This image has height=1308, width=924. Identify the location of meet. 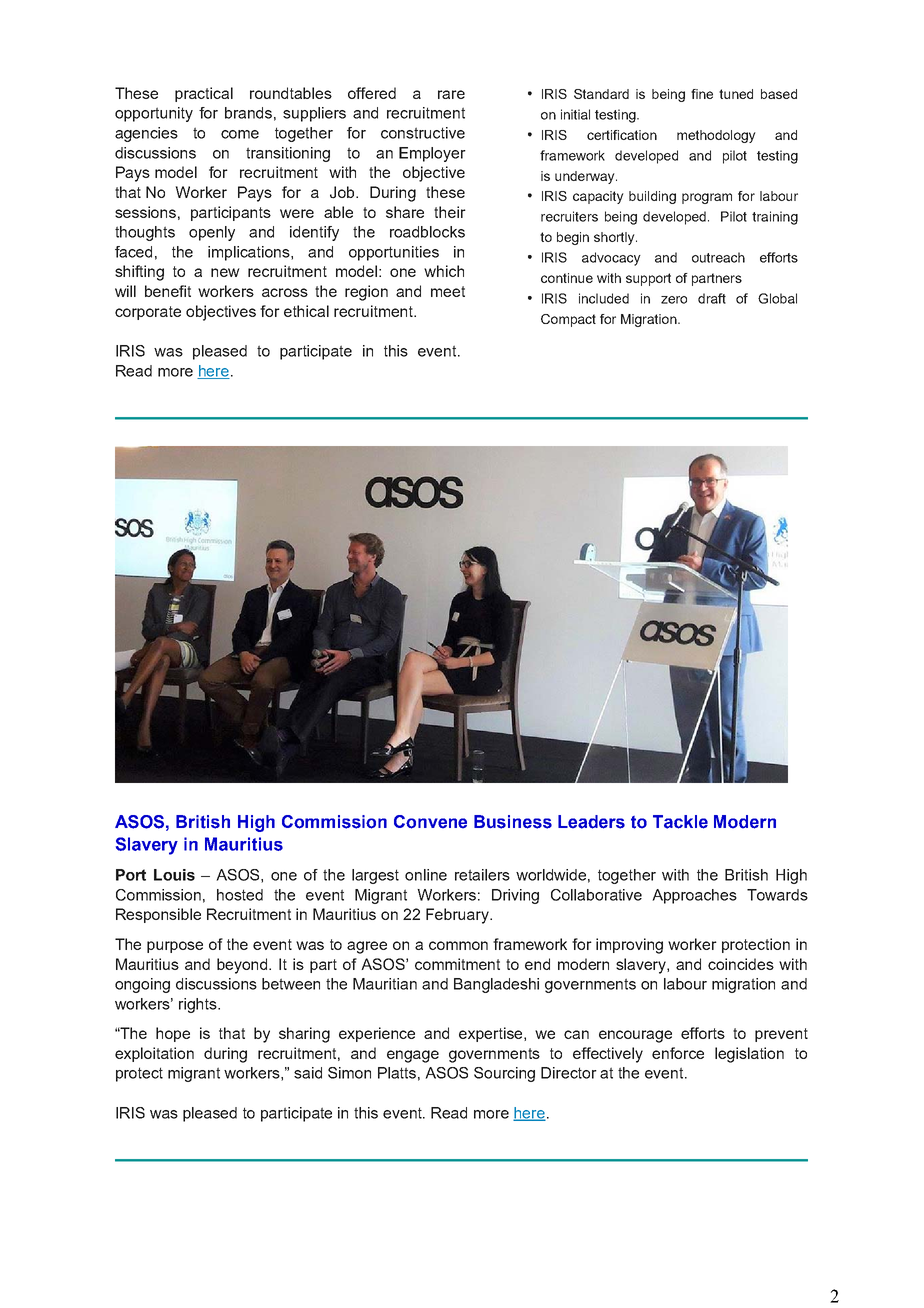
(448, 291).
